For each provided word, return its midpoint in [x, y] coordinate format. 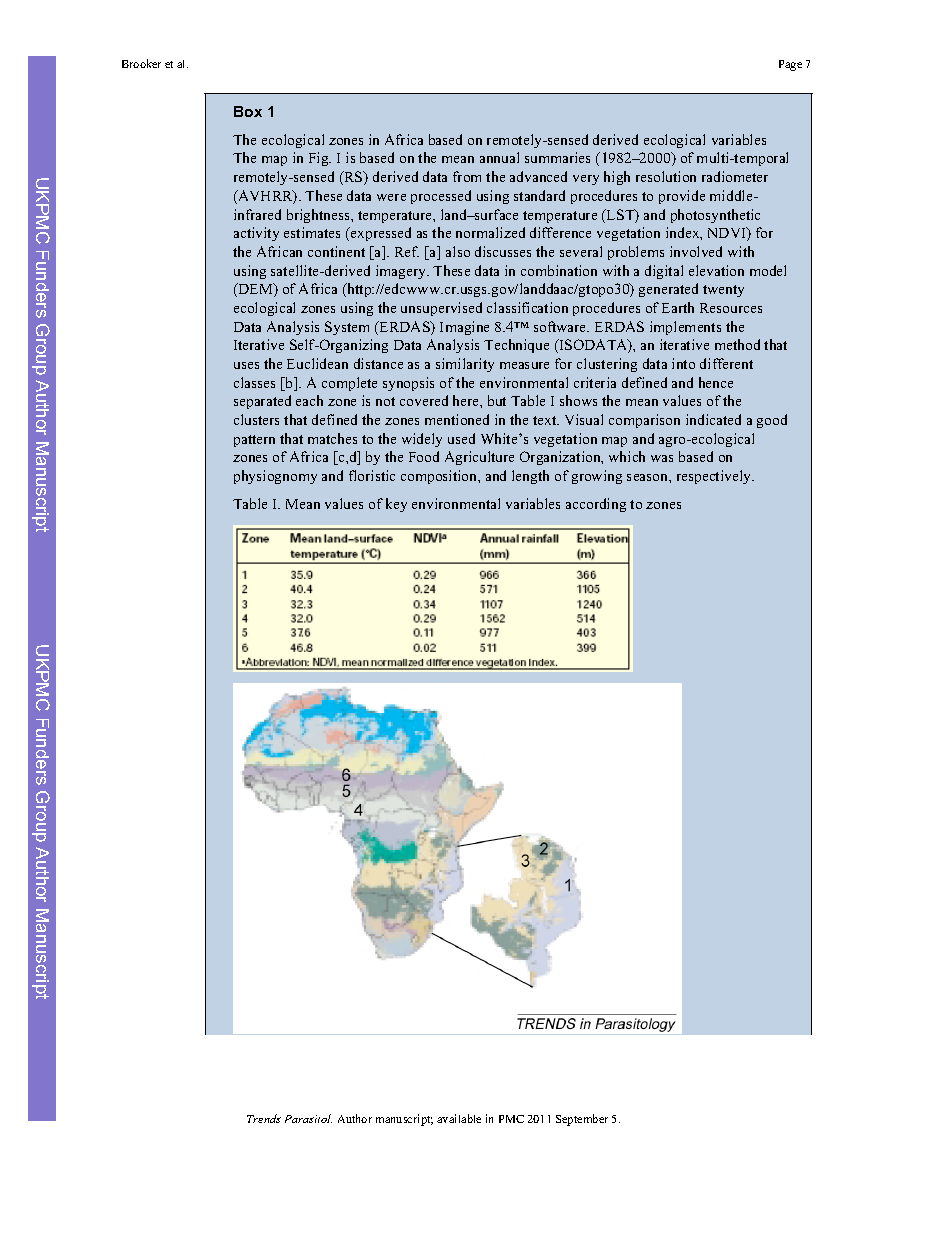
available [459, 1118]
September [582, 1120]
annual [499, 157]
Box [248, 111]
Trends [264, 1118]
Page [790, 65]
